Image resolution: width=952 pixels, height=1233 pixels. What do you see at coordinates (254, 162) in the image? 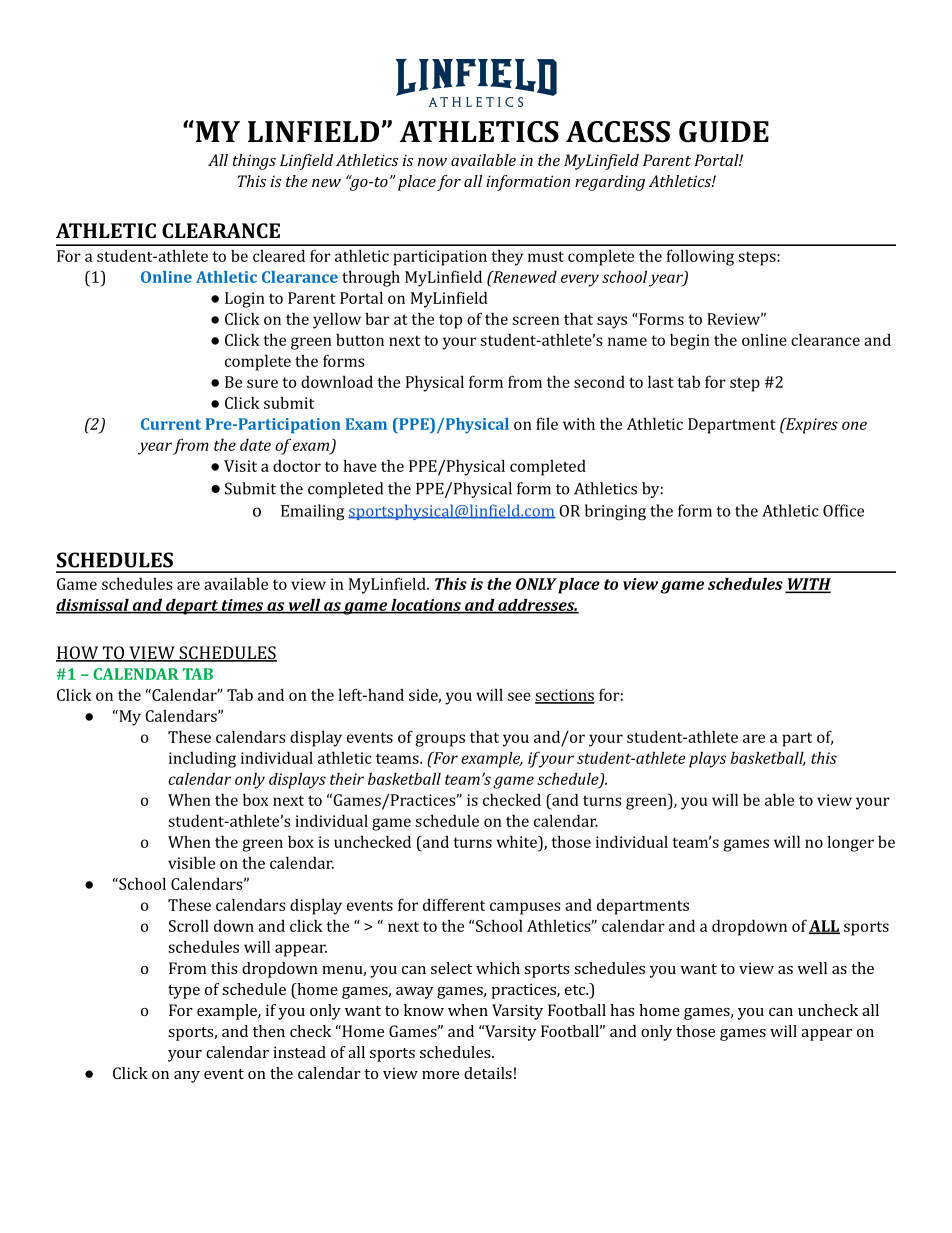
I see `things` at bounding box center [254, 162].
